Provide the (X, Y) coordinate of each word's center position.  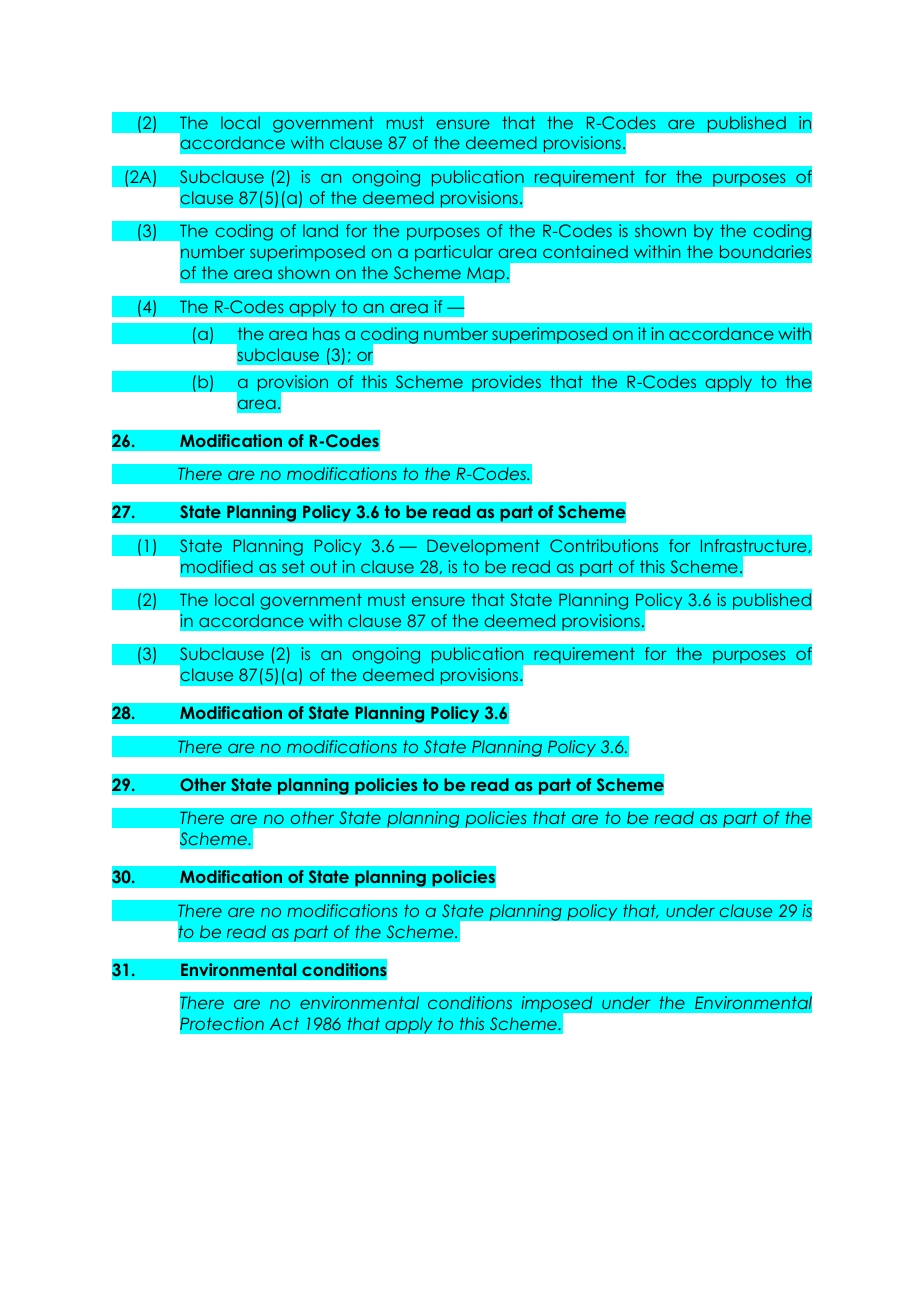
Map (487, 274)
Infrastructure (755, 546)
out (323, 566)
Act (284, 1023)
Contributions (604, 545)
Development (483, 547)
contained (585, 251)
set (293, 566)
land (320, 230)
